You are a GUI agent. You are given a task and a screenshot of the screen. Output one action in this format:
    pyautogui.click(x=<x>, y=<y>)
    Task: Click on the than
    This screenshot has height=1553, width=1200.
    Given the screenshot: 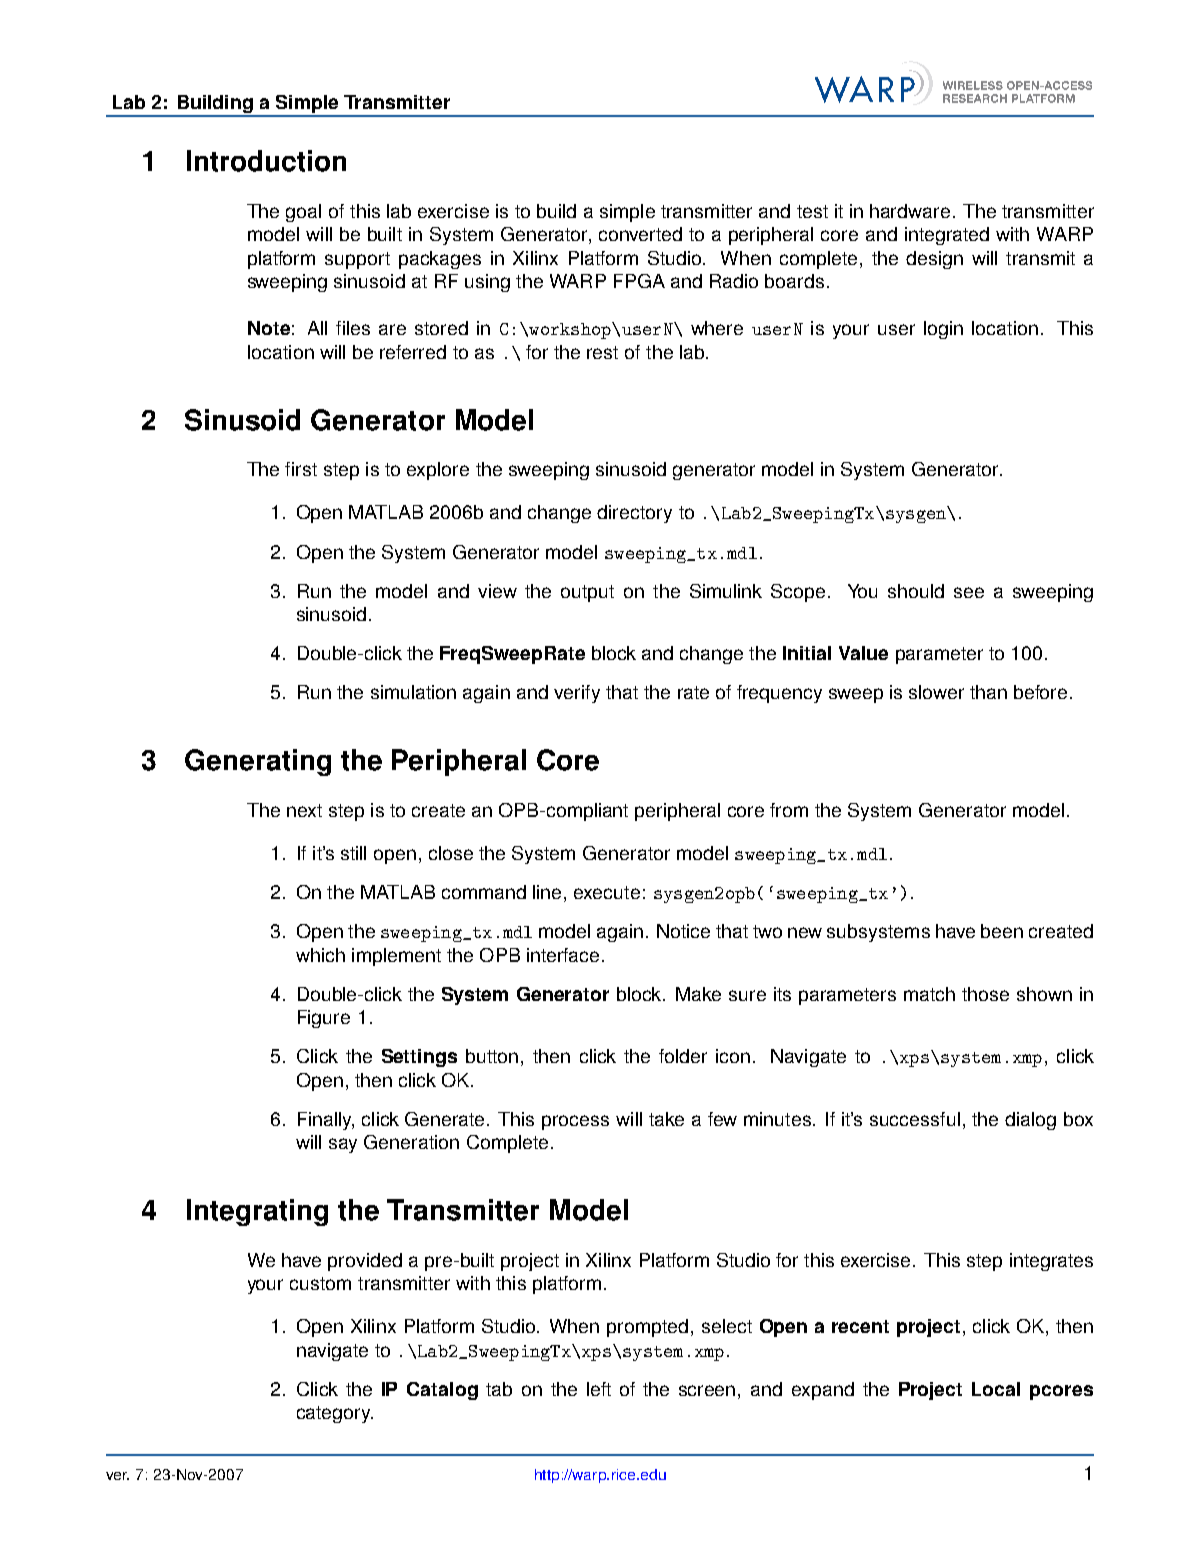 What is the action you would take?
    pyautogui.click(x=988, y=692)
